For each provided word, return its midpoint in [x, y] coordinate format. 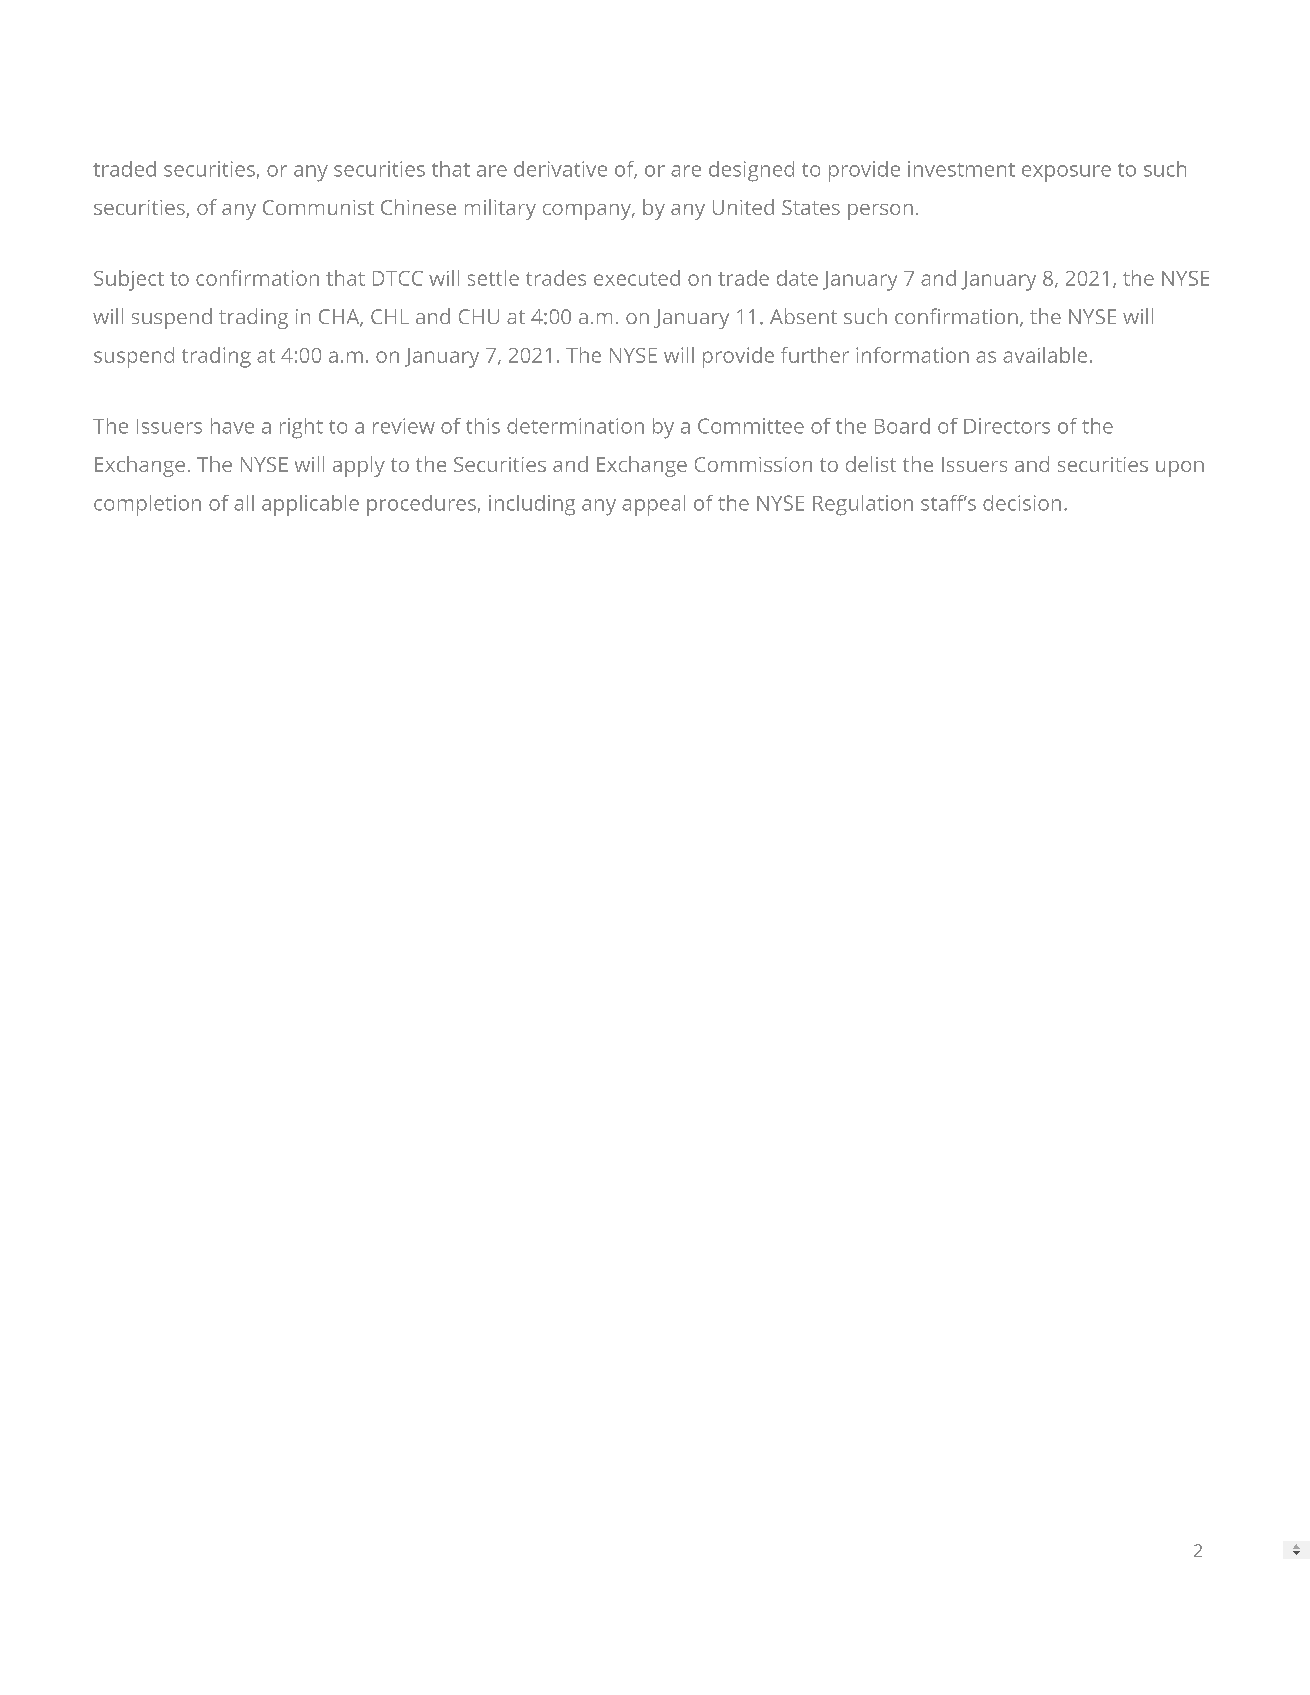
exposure [1066, 173]
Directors [1007, 426]
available [1045, 355]
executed [637, 278]
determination [575, 426]
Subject [129, 280]
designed [751, 171]
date [797, 278]
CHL [390, 316]
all [244, 503]
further [815, 355]
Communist [318, 207]
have [232, 426]
